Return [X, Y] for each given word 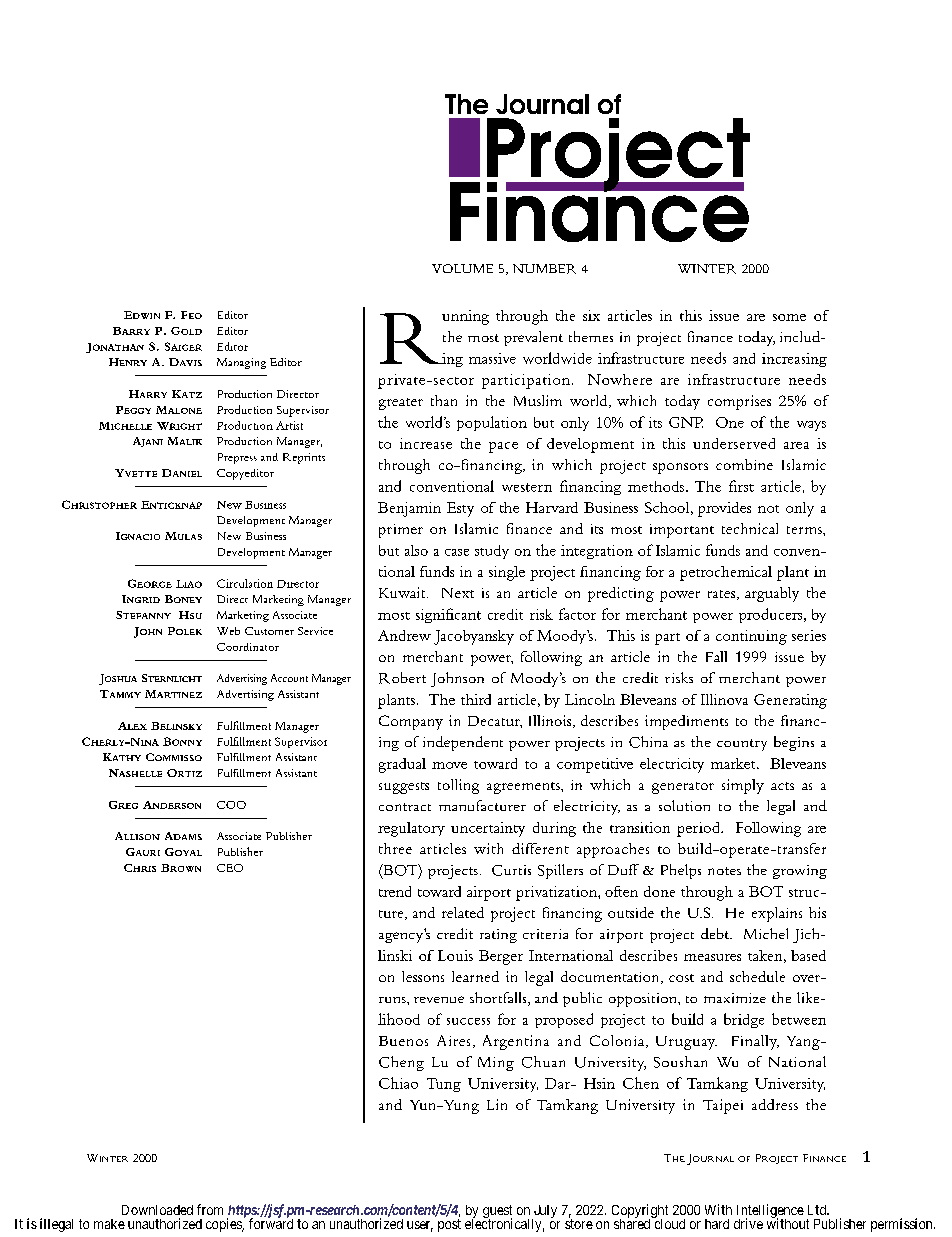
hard [717, 1224]
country [742, 745]
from [210, 1209]
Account [289, 678]
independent [463, 743]
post [449, 1225]
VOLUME [462, 268]
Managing [241, 363]
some [789, 317]
